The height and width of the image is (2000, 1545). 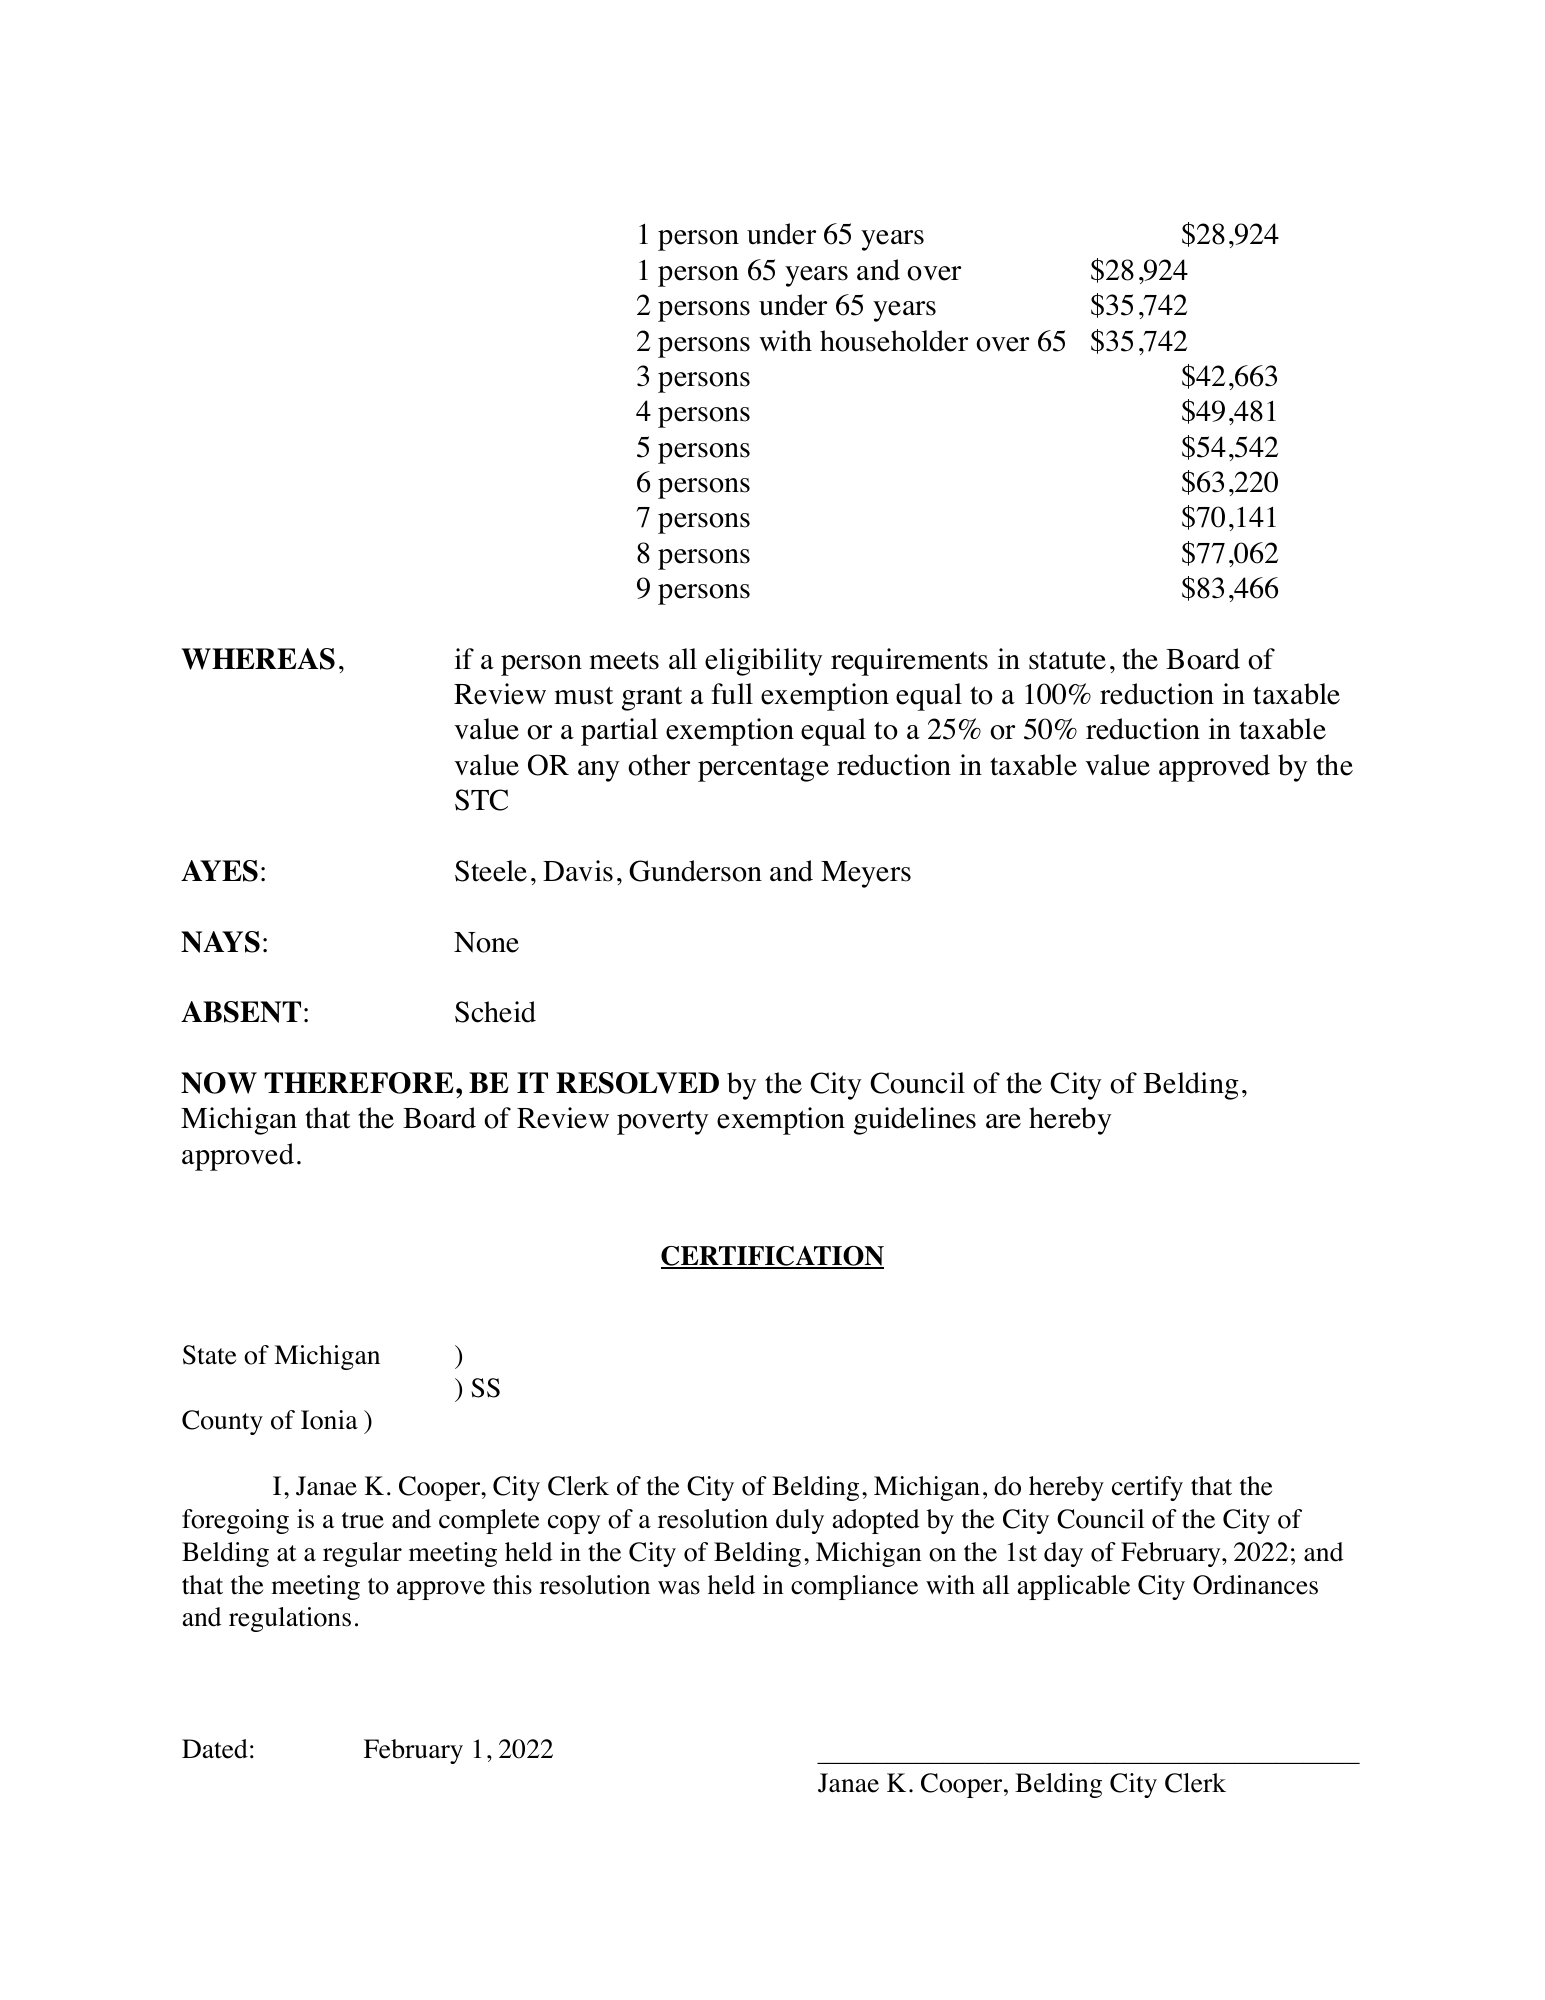 I want to click on WHEREAS, so click(x=258, y=659).
